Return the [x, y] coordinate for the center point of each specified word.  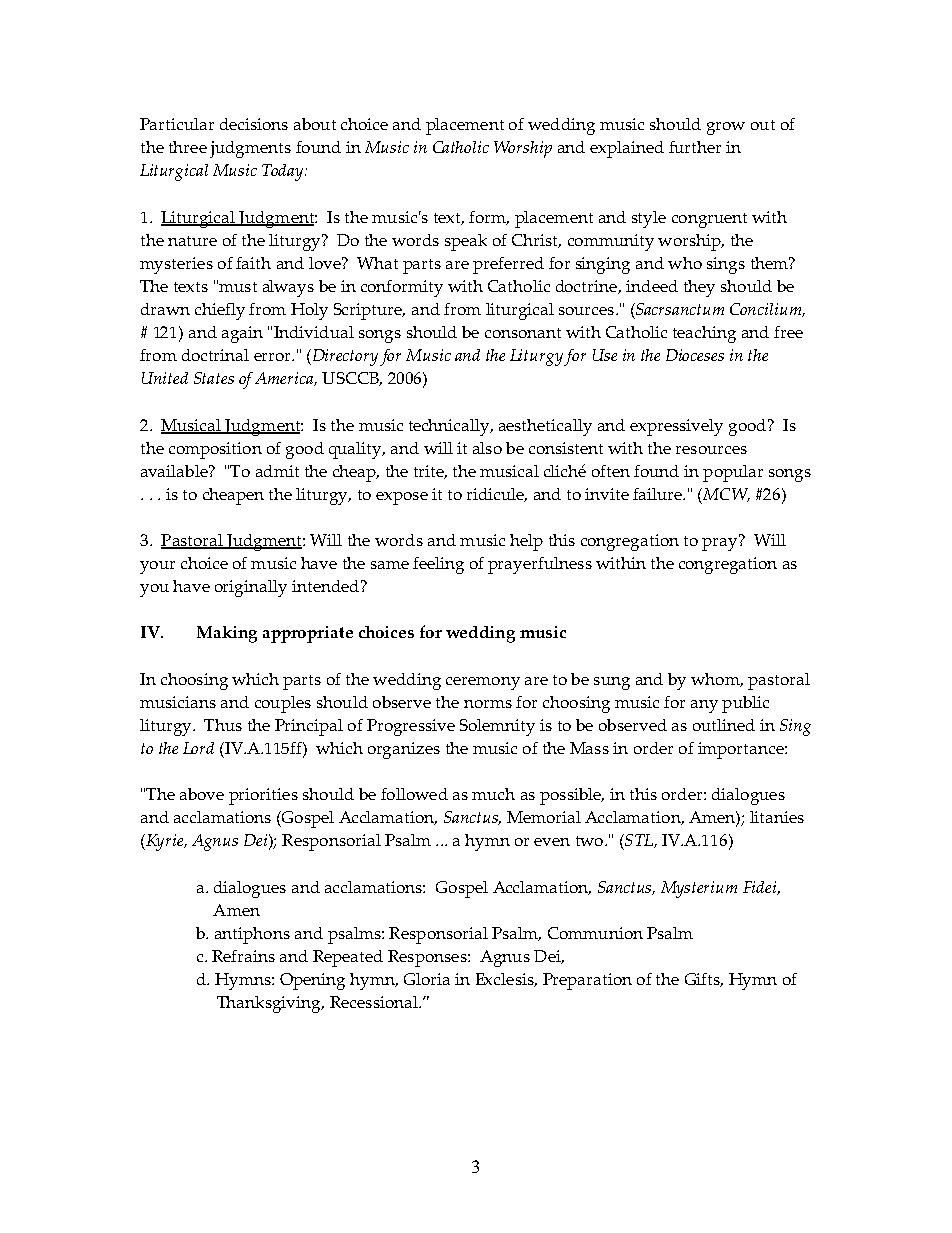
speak [466, 242]
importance [742, 750]
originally [251, 588]
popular [733, 473]
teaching [704, 334]
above [202, 794]
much [493, 794]
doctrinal [215, 355]
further [695, 147]
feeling [438, 565]
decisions [254, 124]
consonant [523, 333]
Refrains [243, 956]
